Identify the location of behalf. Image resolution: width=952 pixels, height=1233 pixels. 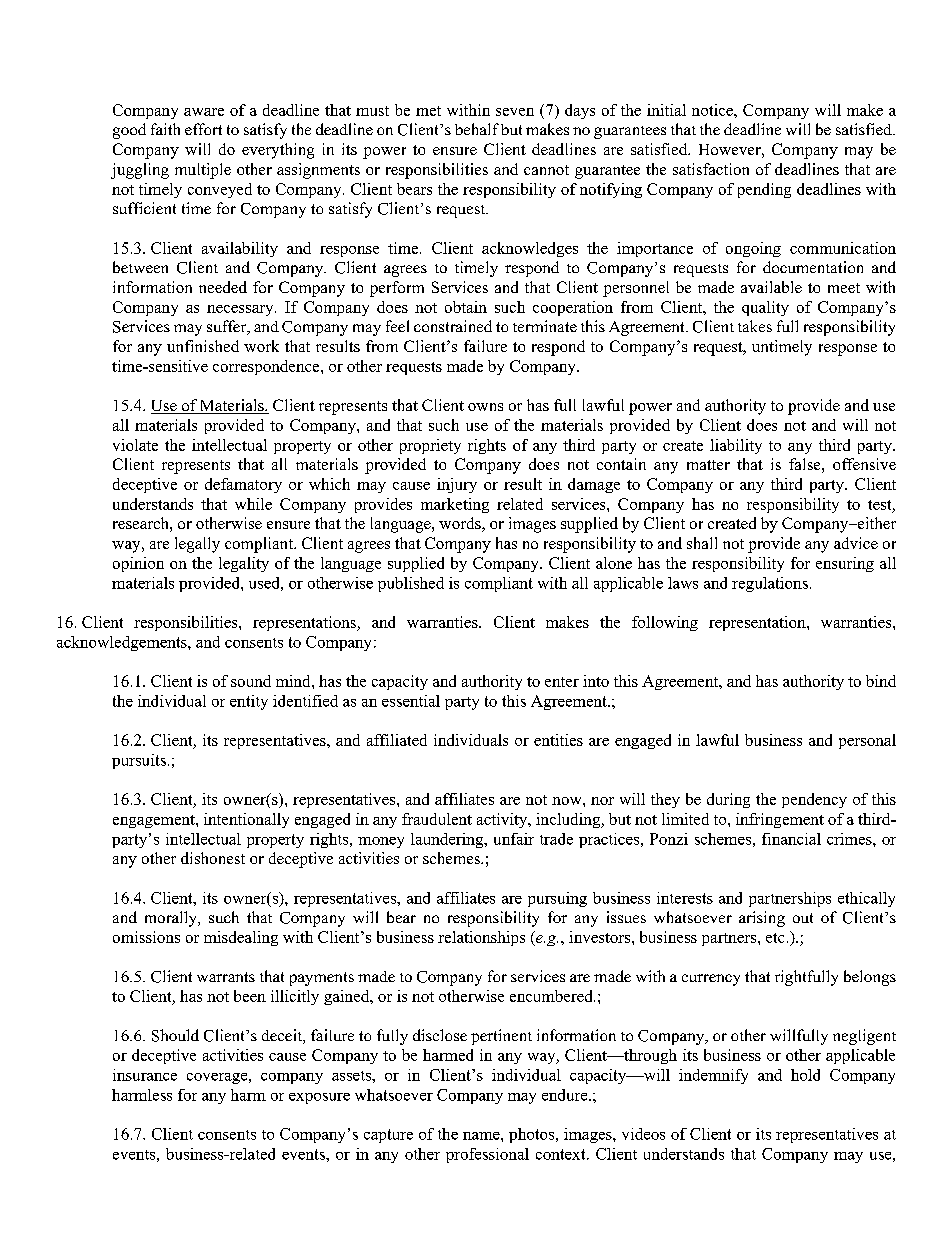
(477, 129).
